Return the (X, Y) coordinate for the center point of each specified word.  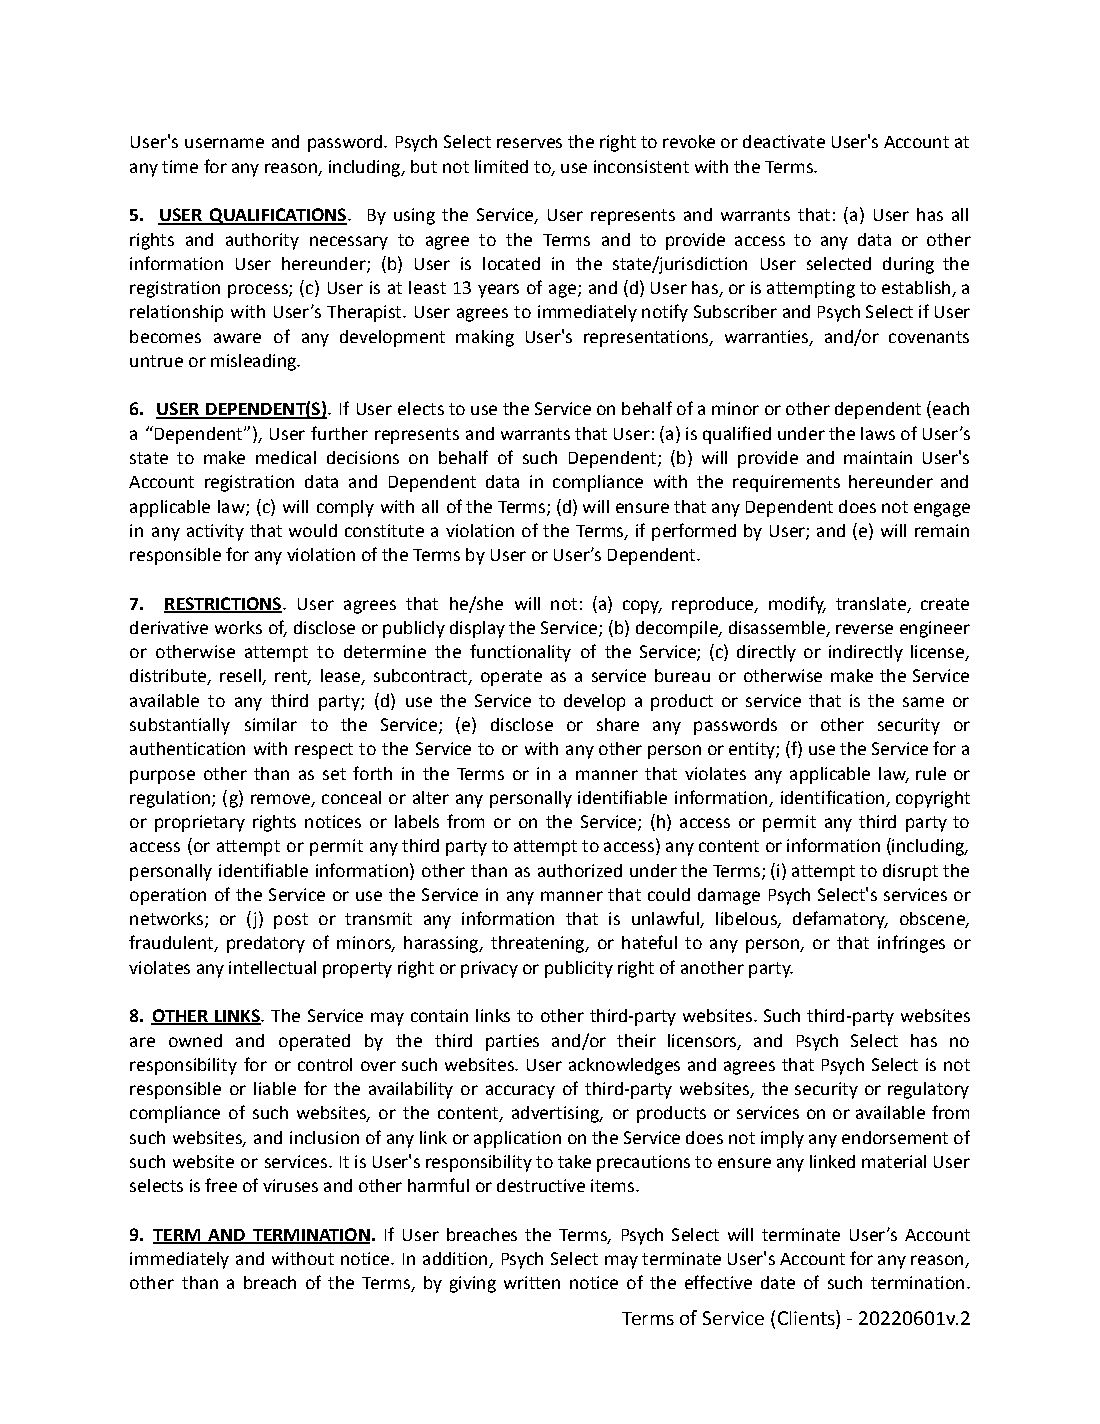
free (221, 1185)
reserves (529, 143)
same (923, 702)
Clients (807, 1317)
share (618, 724)
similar (271, 724)
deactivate (784, 141)
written (532, 1282)
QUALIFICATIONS (278, 216)
